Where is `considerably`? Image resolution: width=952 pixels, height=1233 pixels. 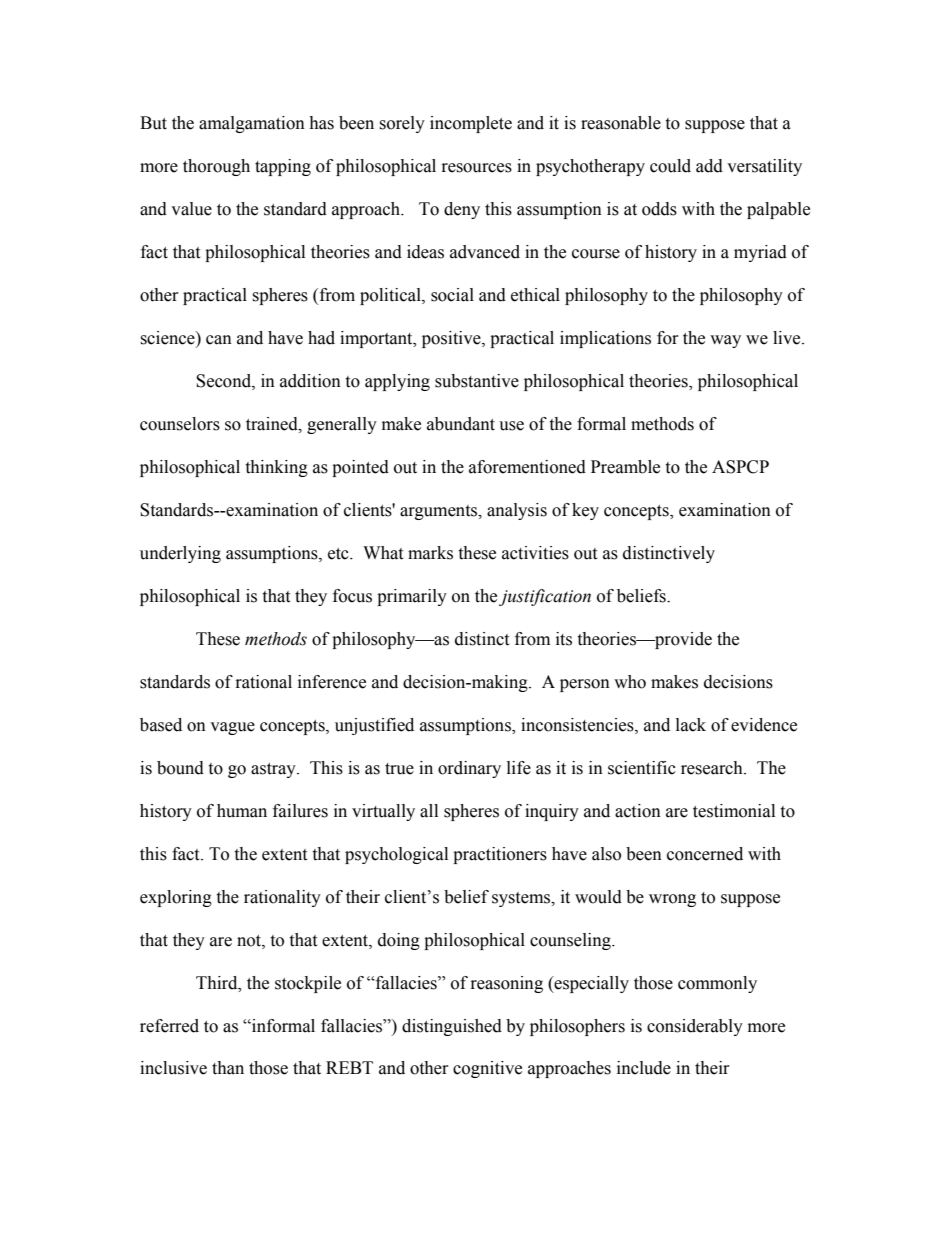
considerably is located at coordinates (695, 1027).
